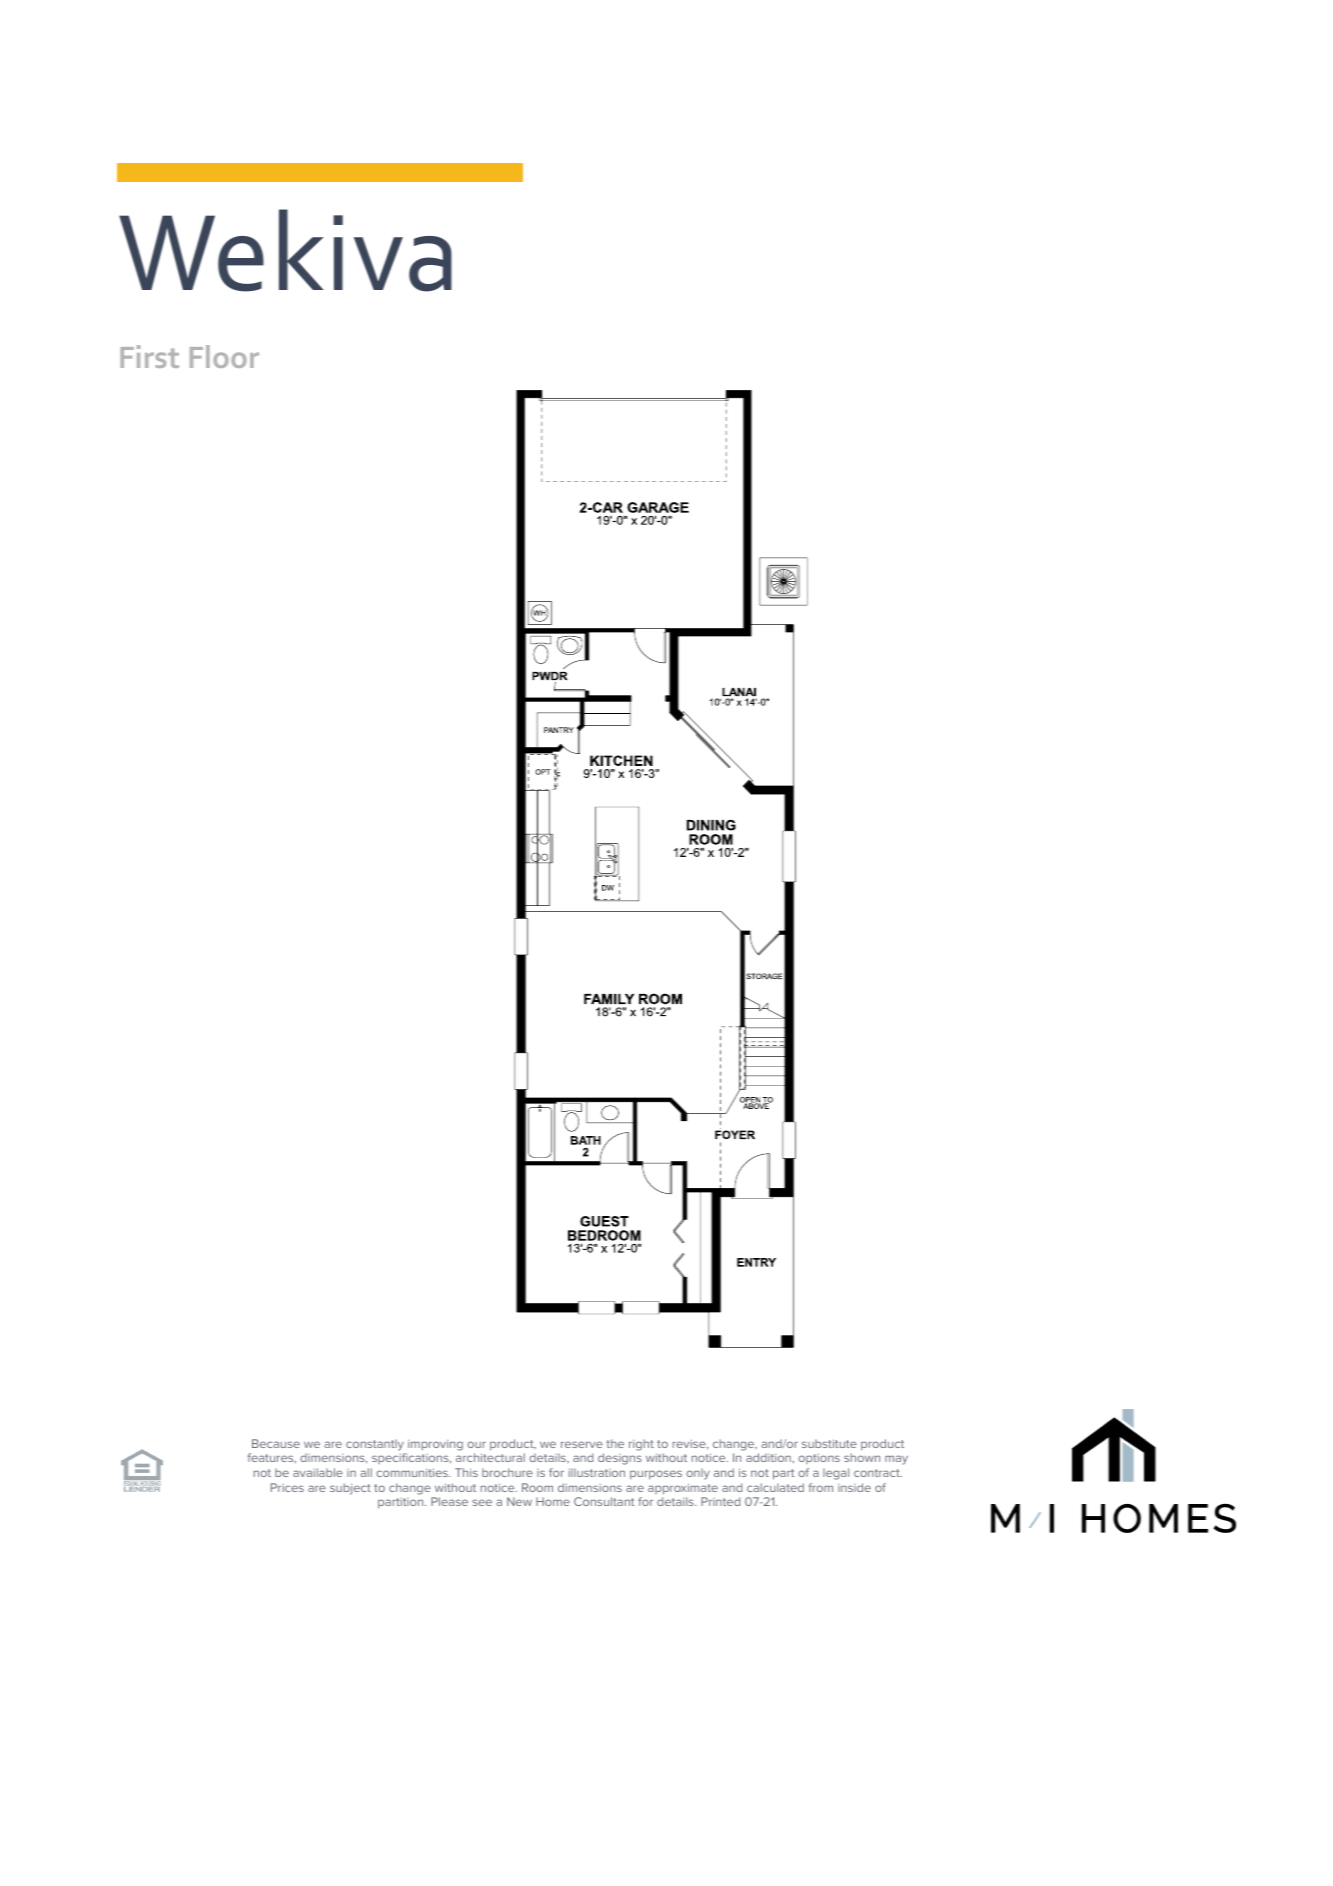 This screenshot has width=1333, height=1886. I want to click on Floor, so click(224, 356).
